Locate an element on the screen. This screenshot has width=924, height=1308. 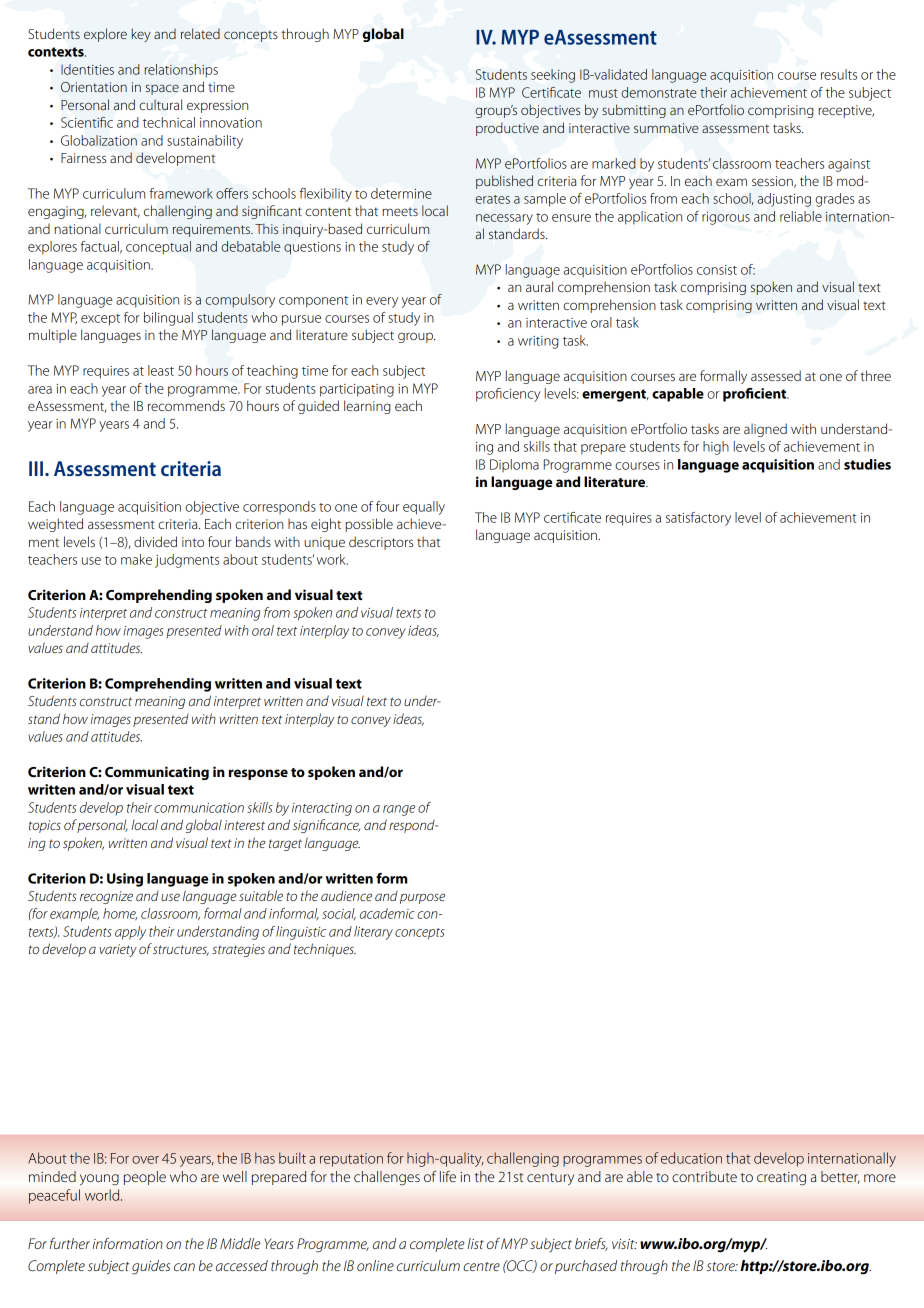
guides is located at coordinates (151, 1267).
